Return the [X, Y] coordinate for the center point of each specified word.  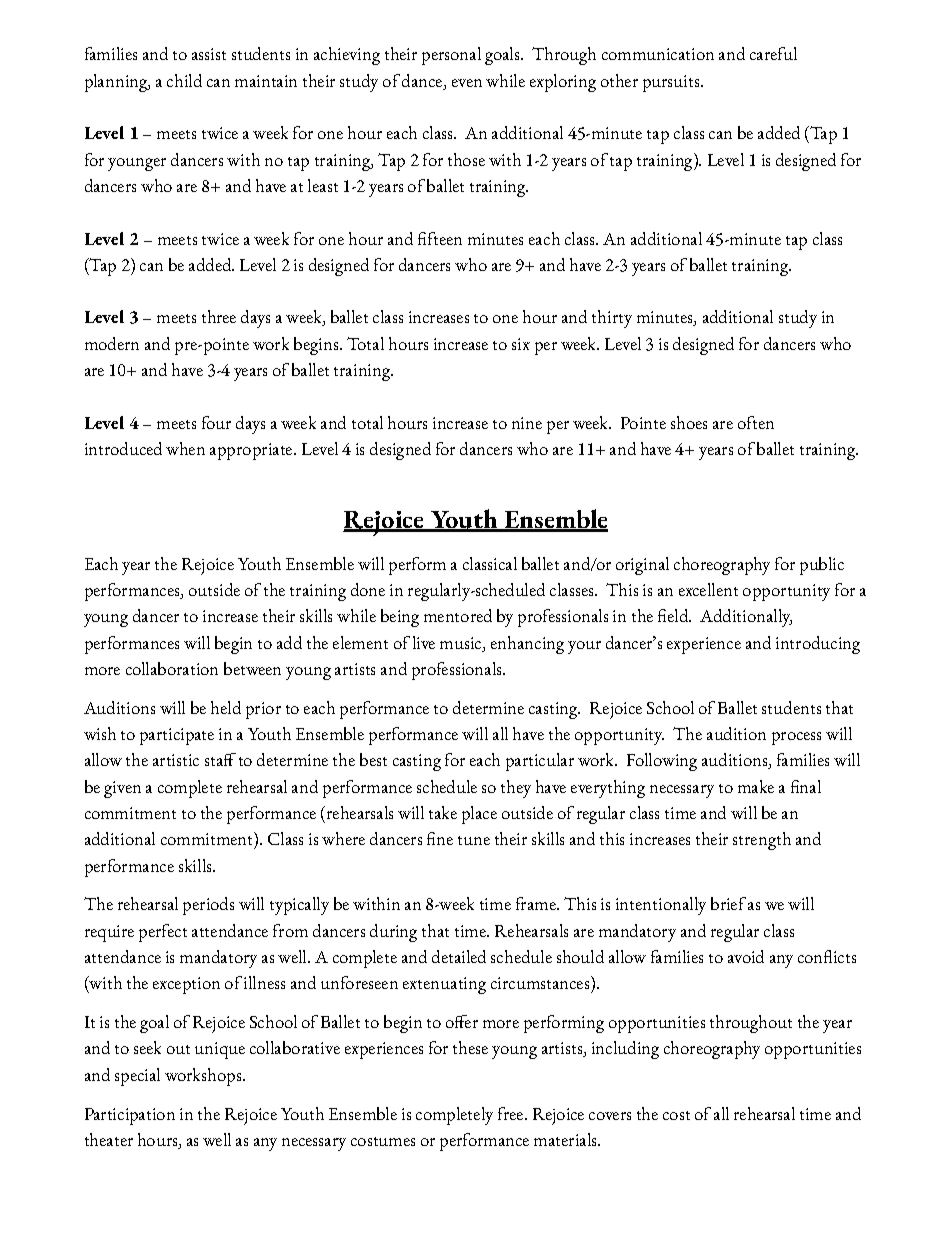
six [521, 344]
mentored [458, 615]
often [756, 422]
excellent [708, 589]
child [184, 80]
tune [474, 840]
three [219, 316]
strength [762, 841]
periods [208, 906]
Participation [130, 1116]
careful [773, 53]
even [467, 83]
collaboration [172, 668]
